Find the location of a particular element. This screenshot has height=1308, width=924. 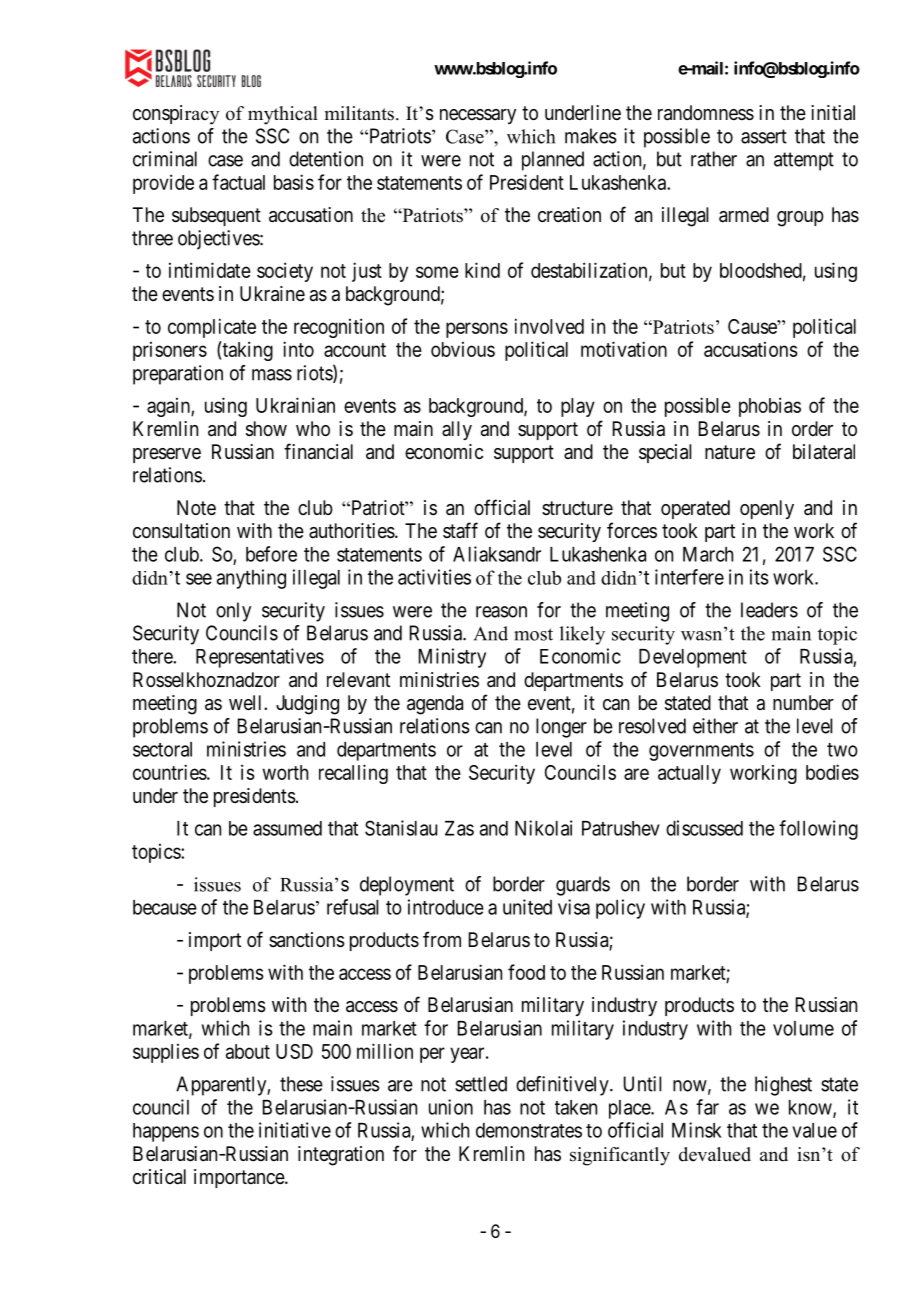

Minsk is located at coordinates (697, 1130).
